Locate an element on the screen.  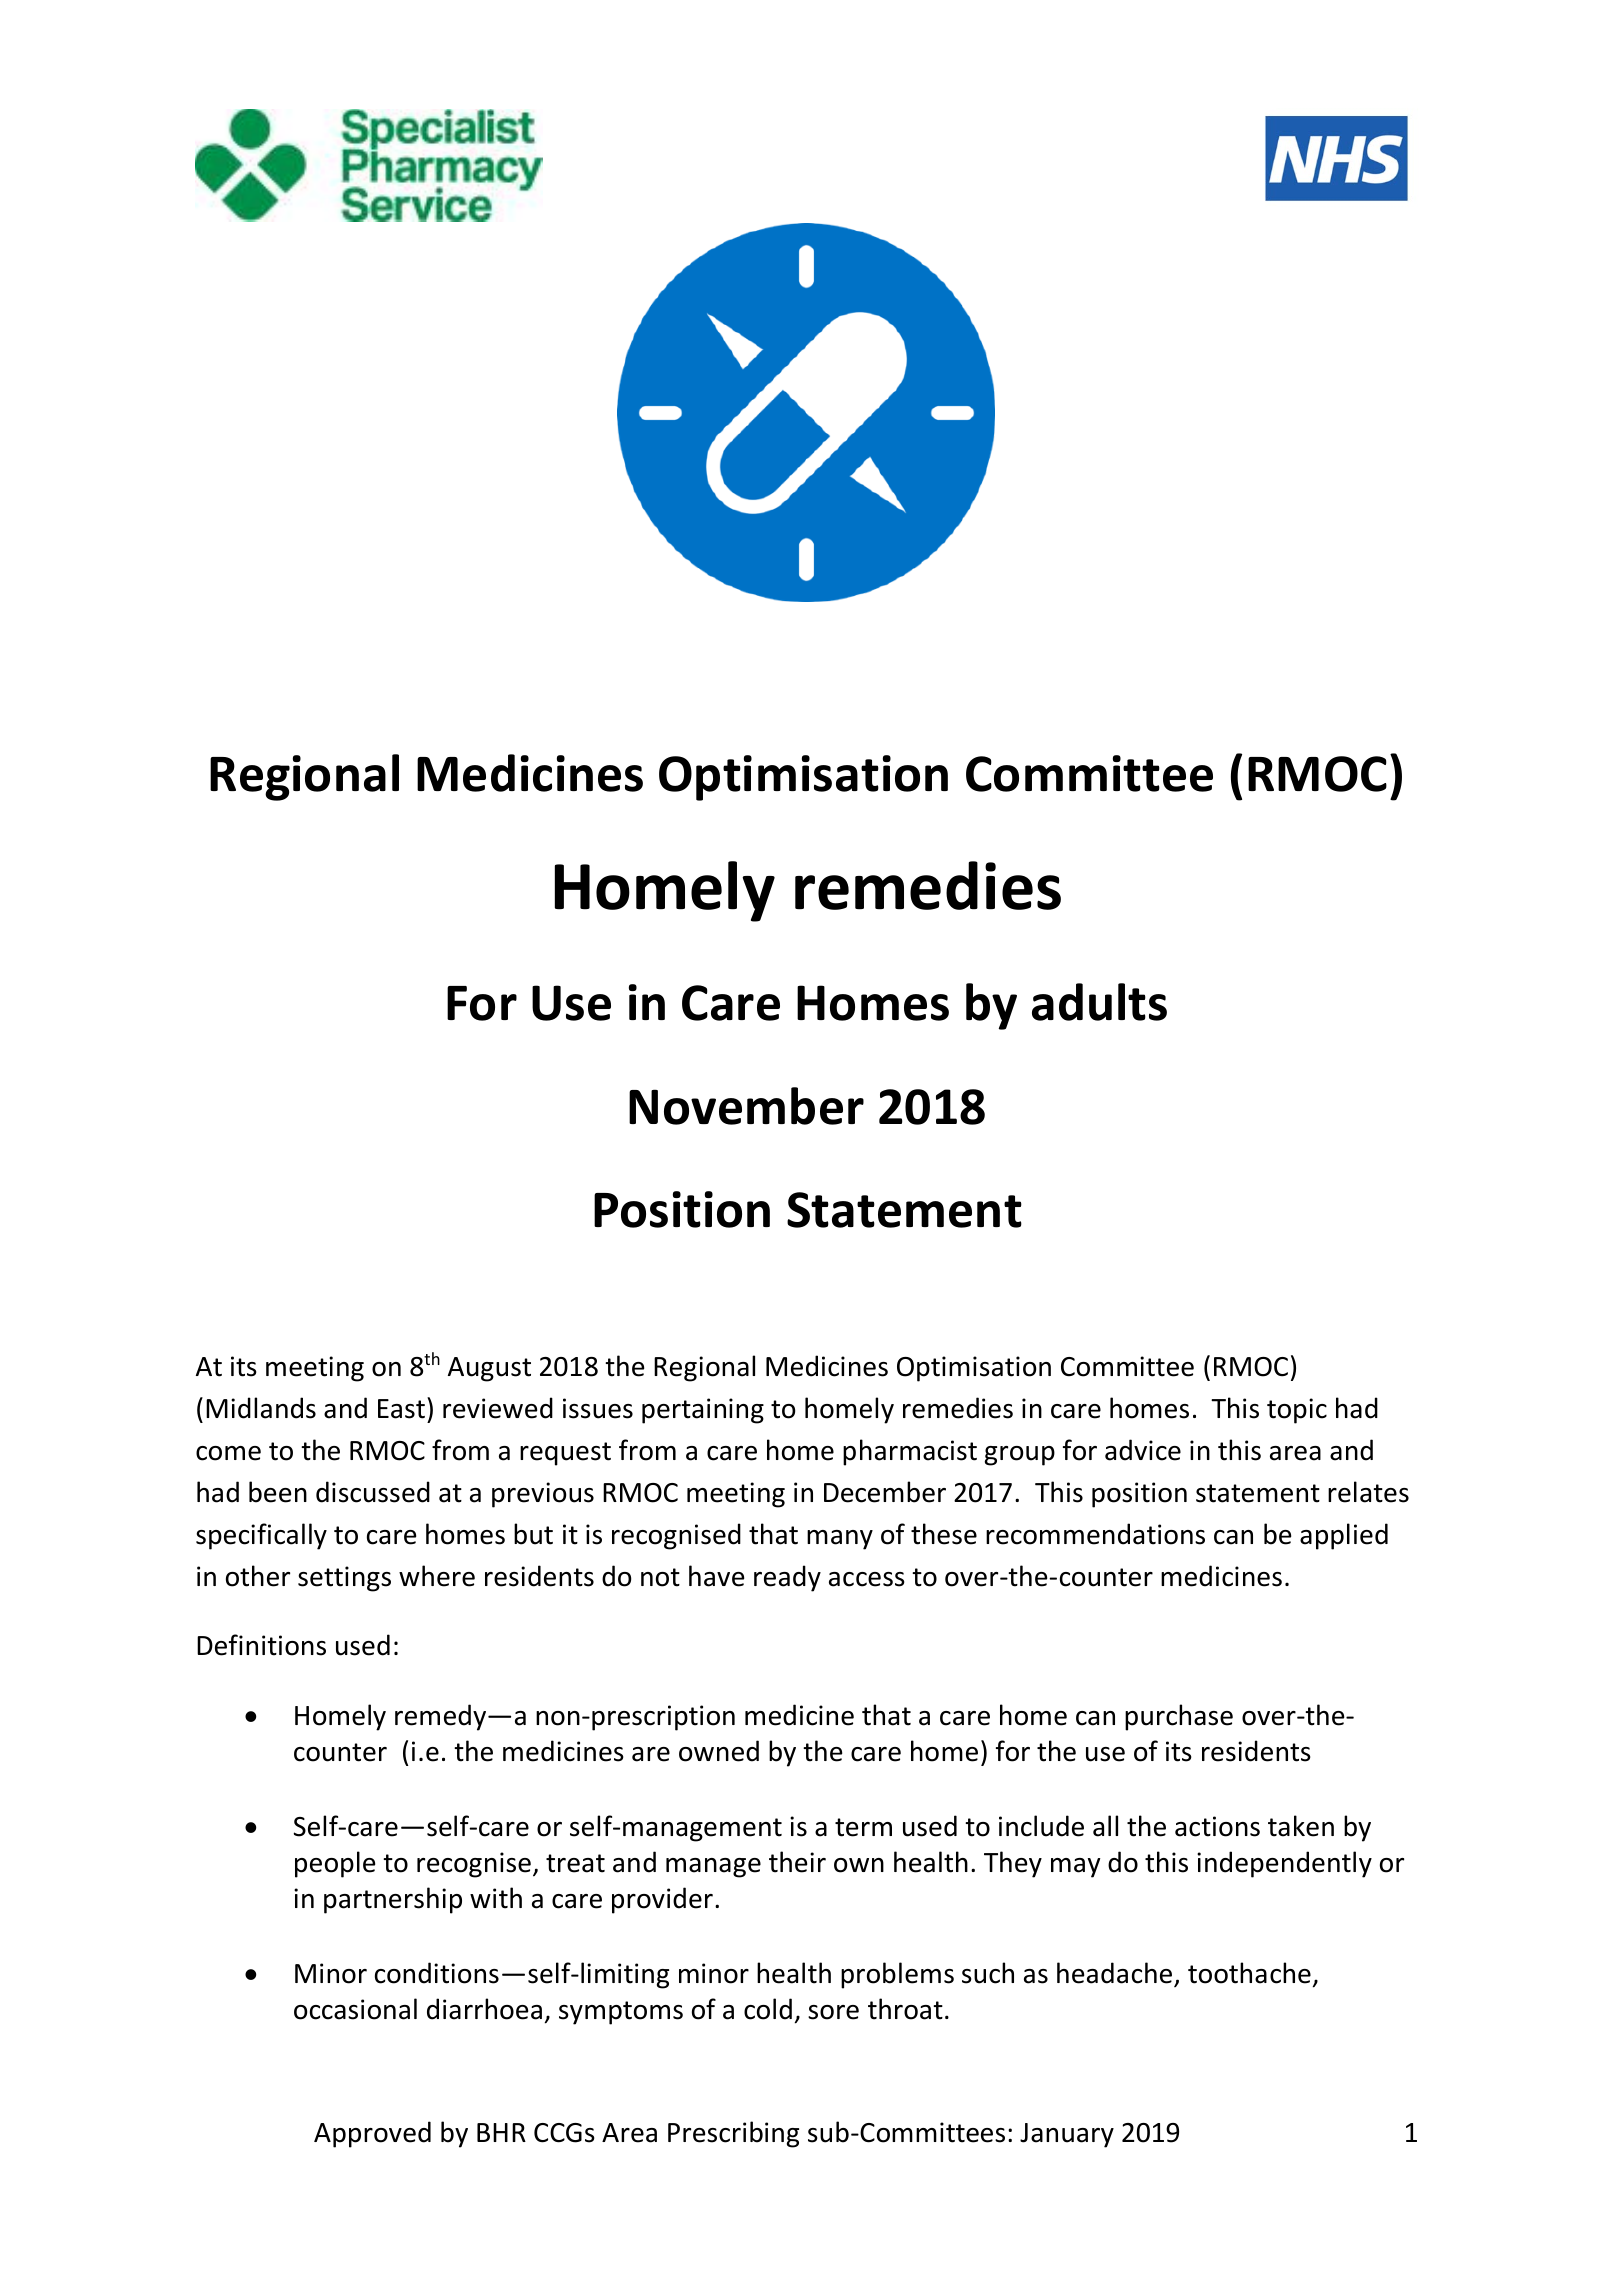
Approved is located at coordinates (372, 2134).
